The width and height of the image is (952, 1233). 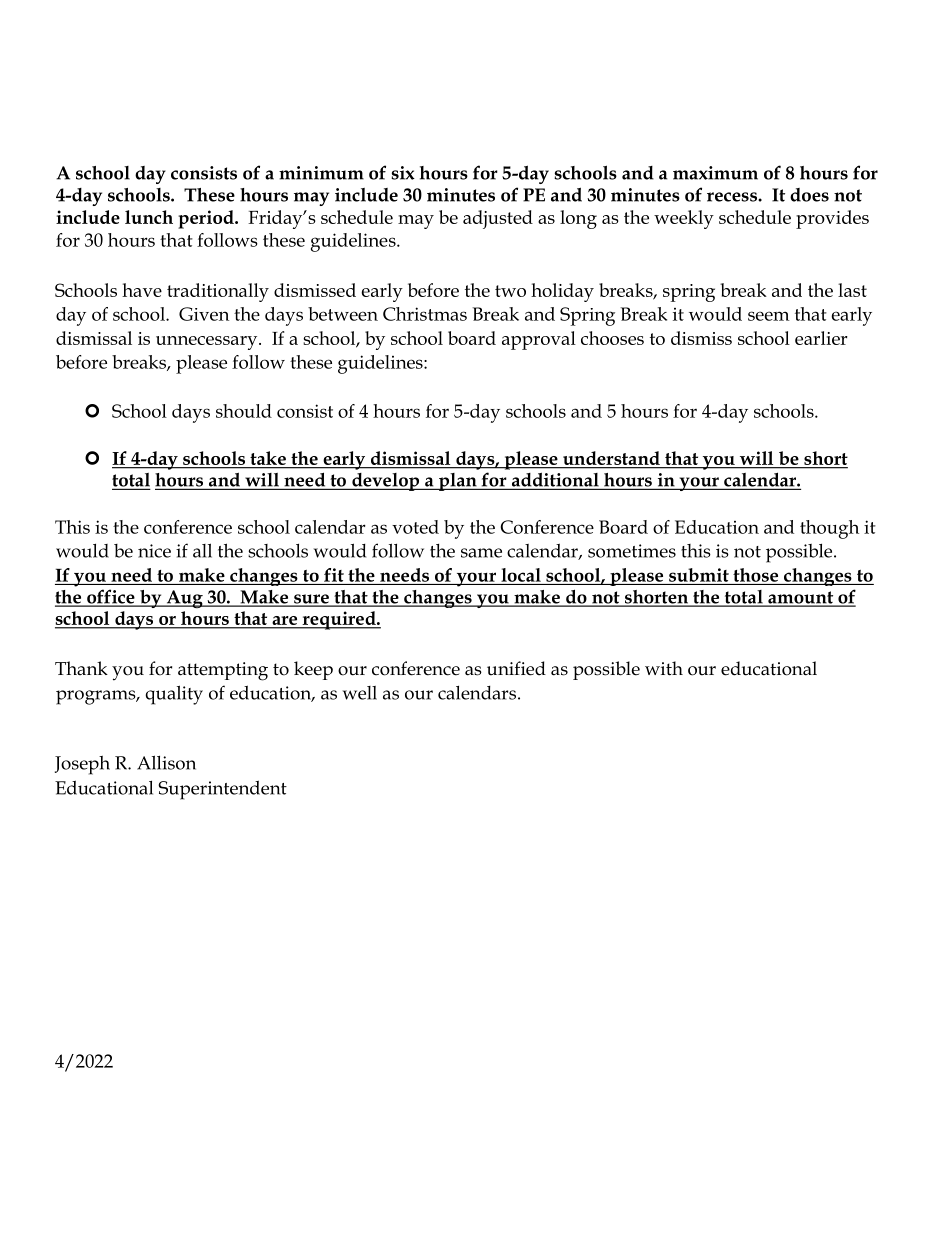 What do you see at coordinates (498, 219) in the image?
I see `adjusted` at bounding box center [498, 219].
